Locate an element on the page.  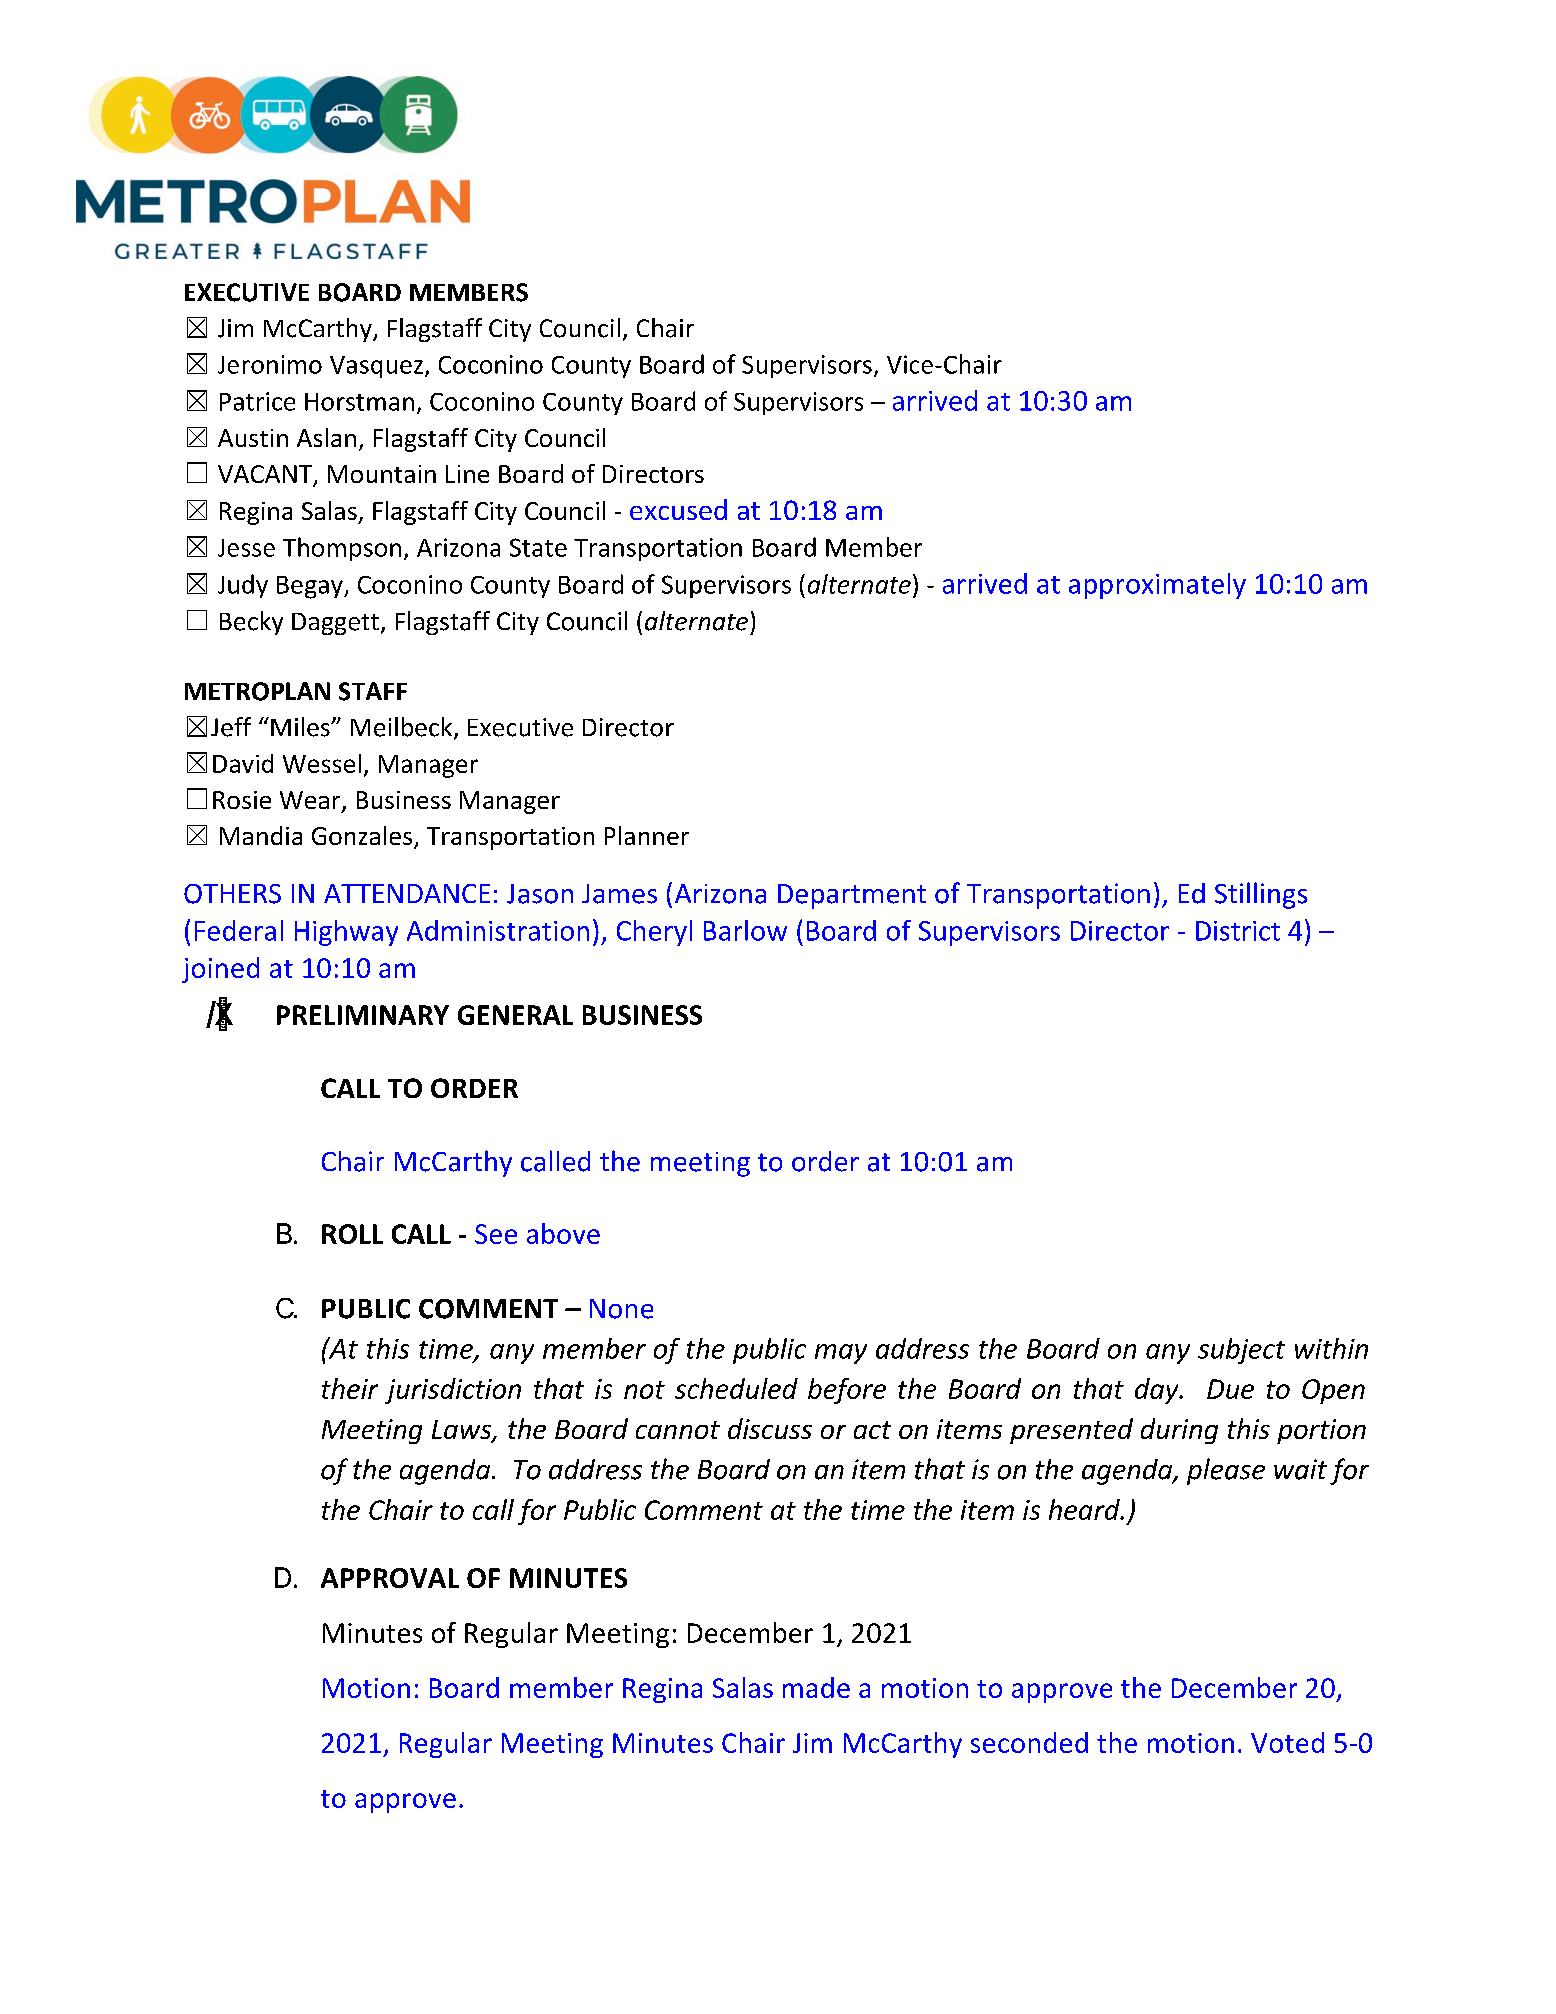
PRELIMINARY is located at coordinates (363, 1015).
